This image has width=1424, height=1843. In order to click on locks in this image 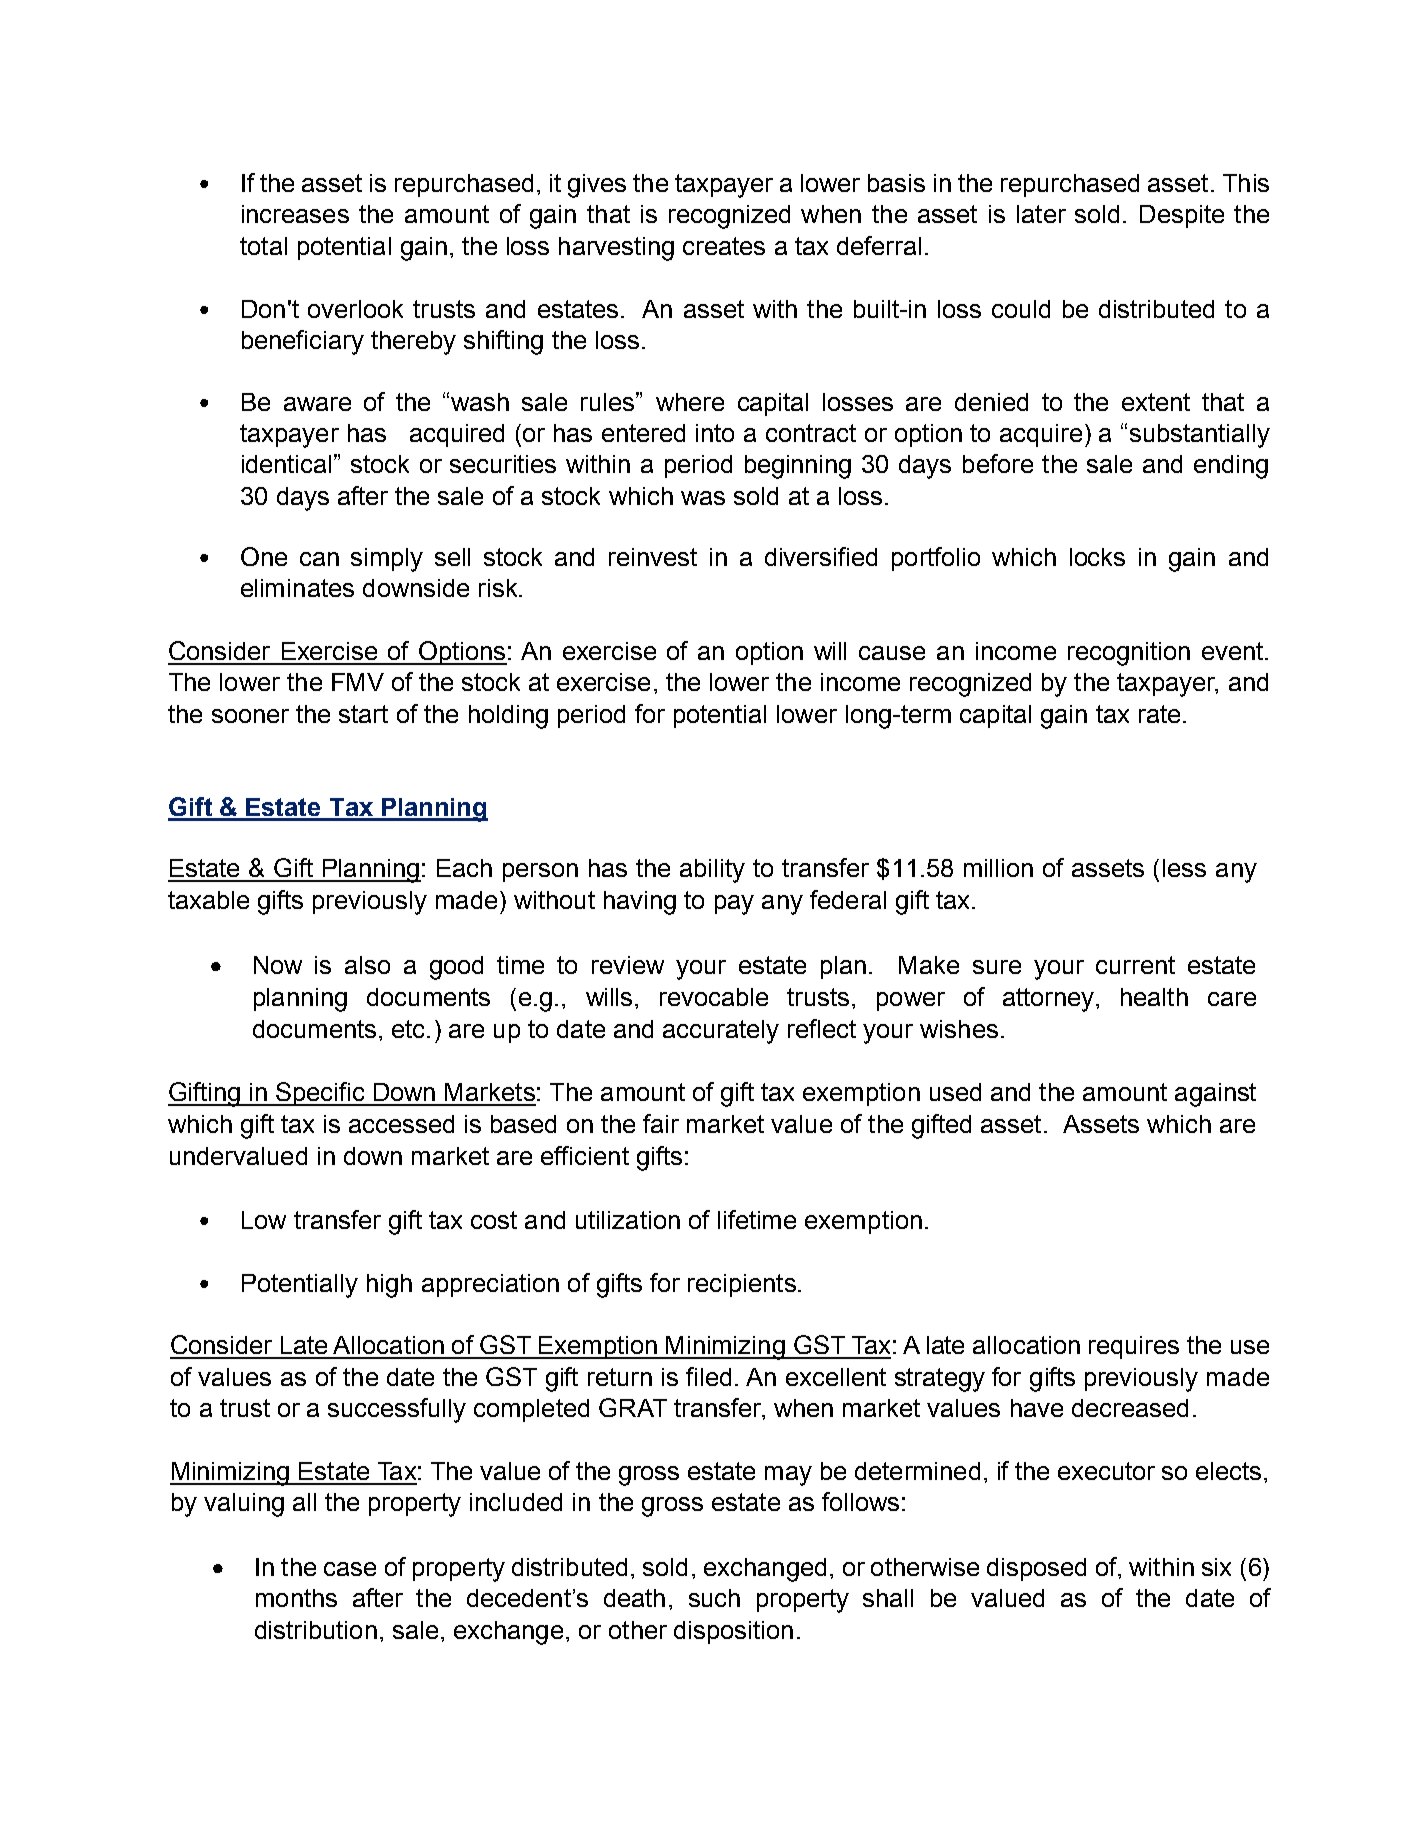, I will do `click(1097, 557)`.
